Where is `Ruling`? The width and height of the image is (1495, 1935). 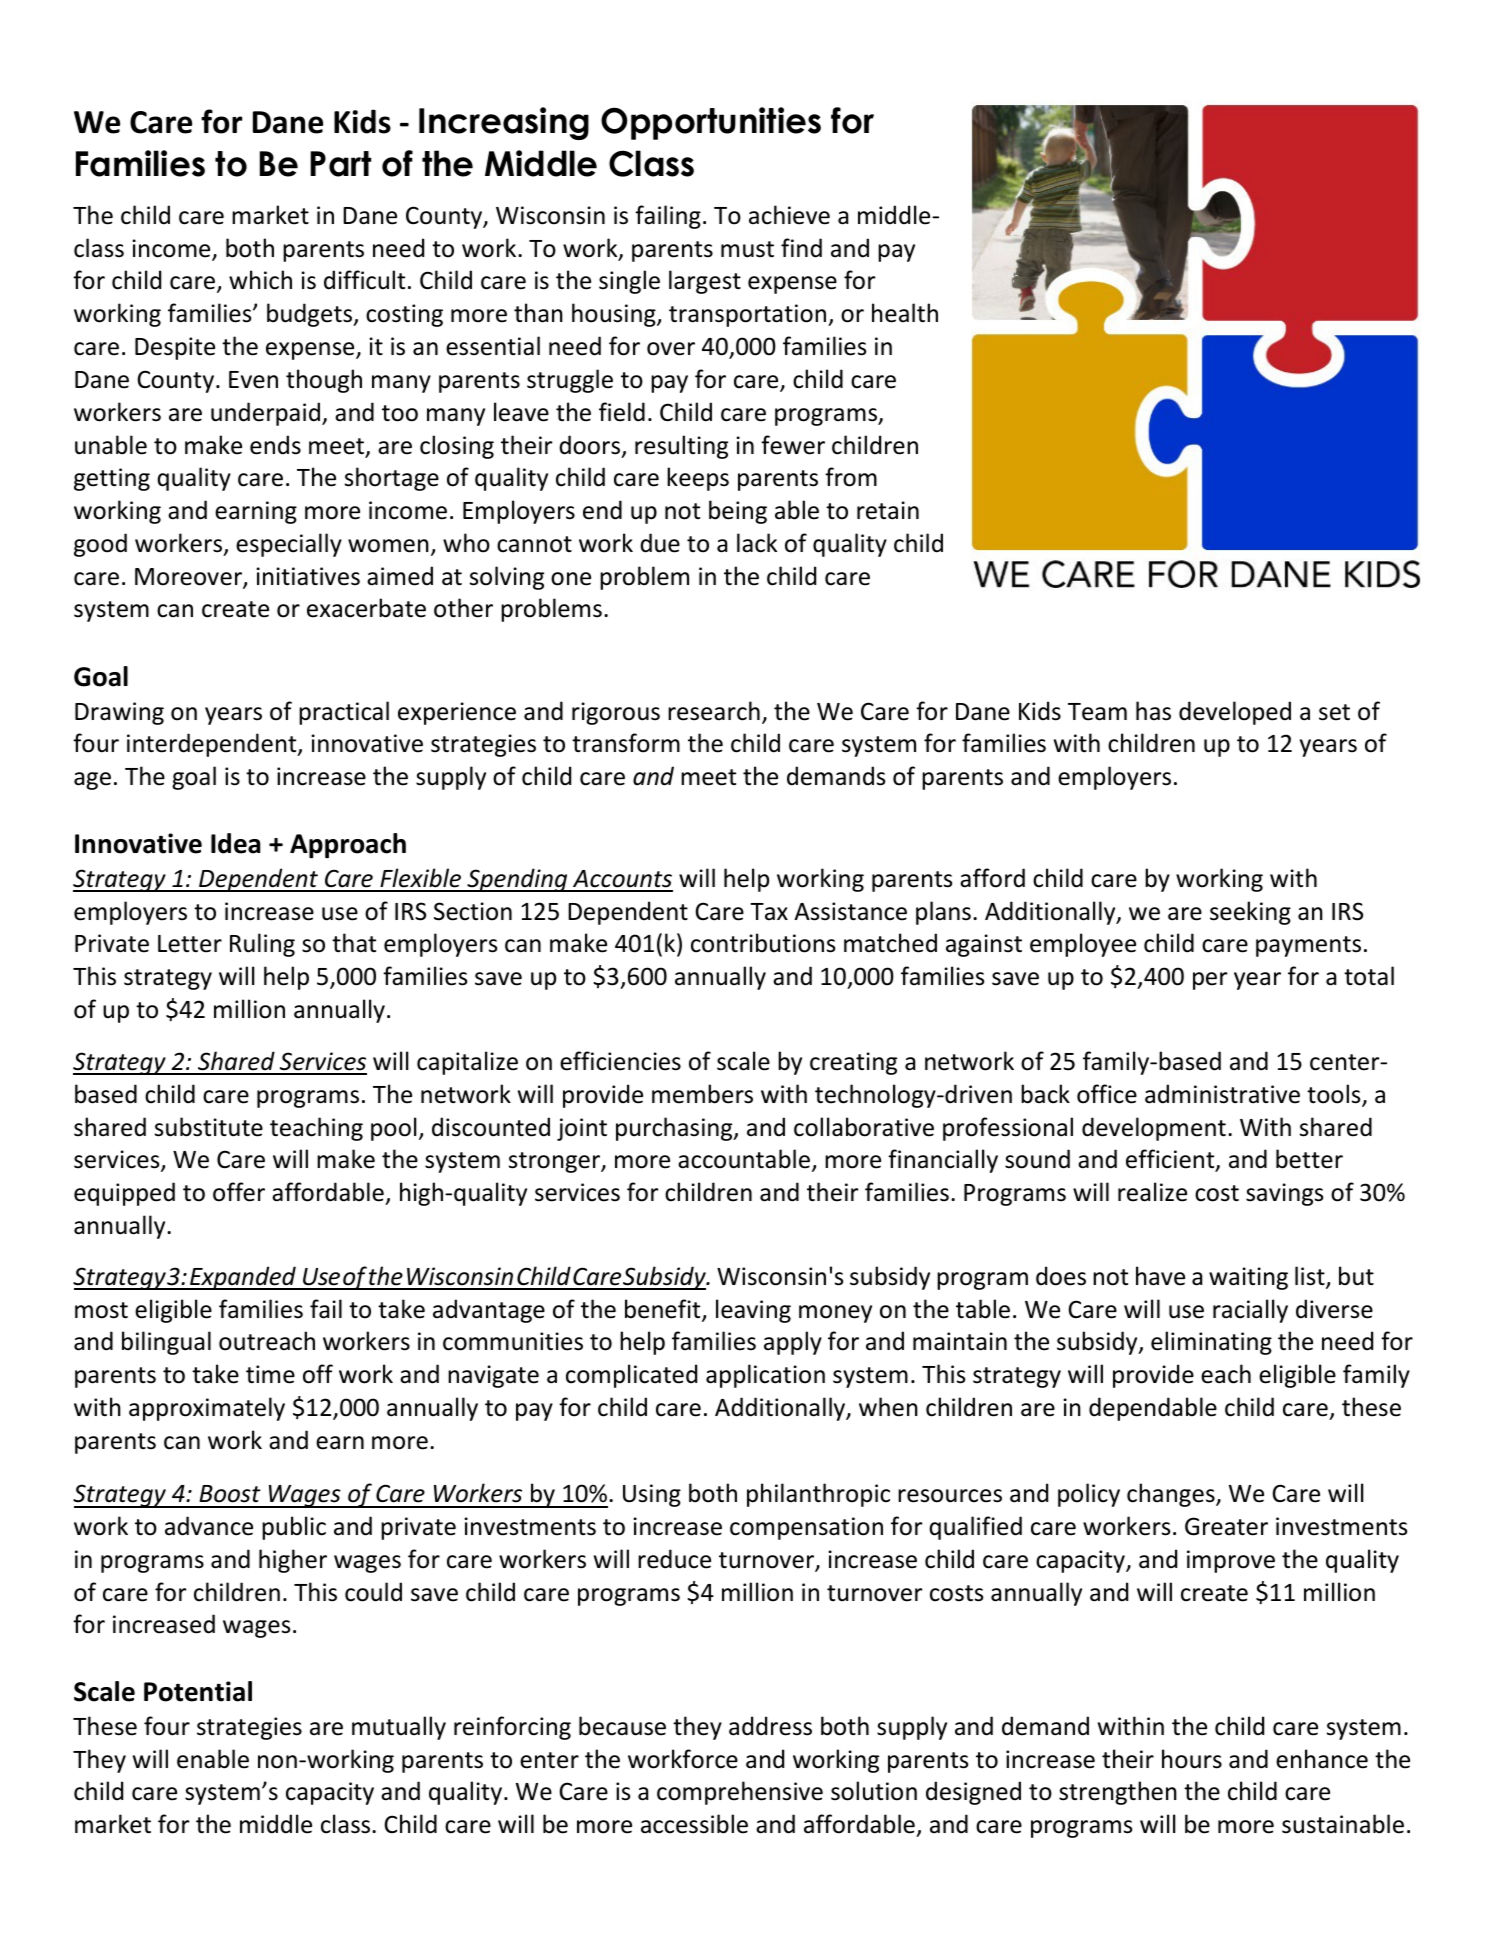 Ruling is located at coordinates (262, 945).
